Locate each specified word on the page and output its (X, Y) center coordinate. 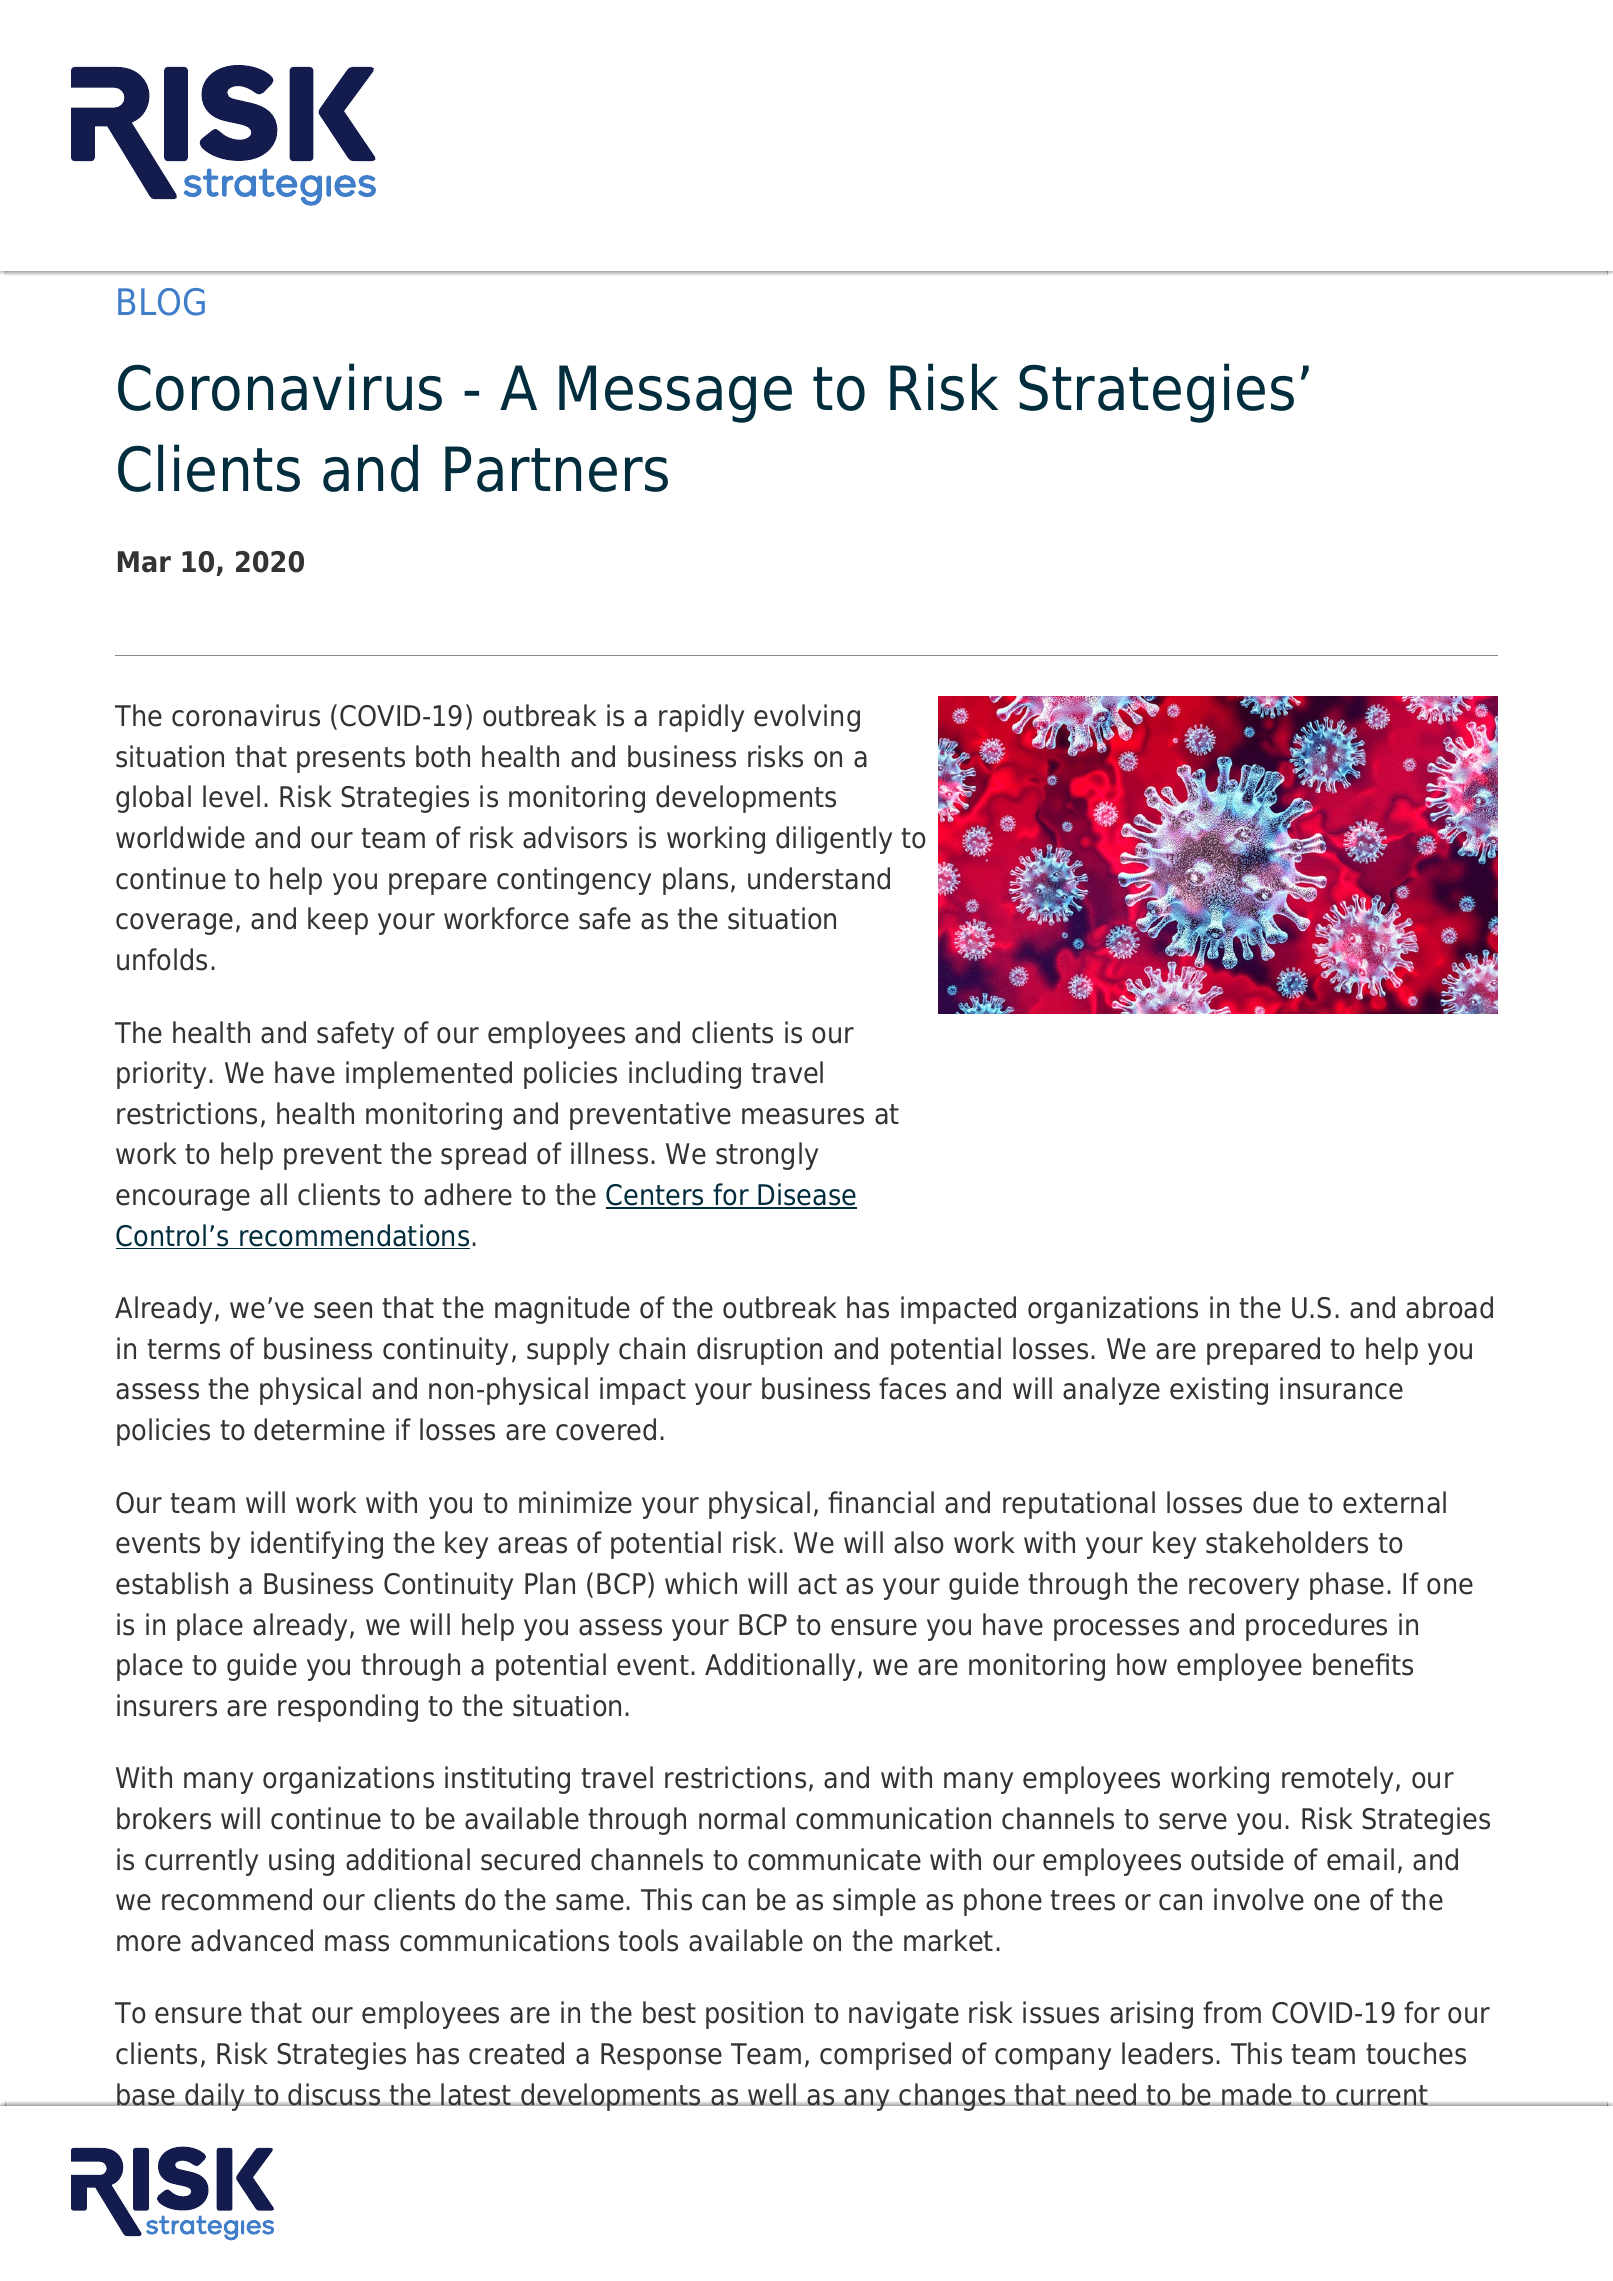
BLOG (161, 302)
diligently (834, 840)
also (919, 1542)
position (754, 2015)
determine (319, 1429)
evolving (807, 718)
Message (675, 394)
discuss (335, 2094)
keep (338, 921)
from (1232, 2012)
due (1276, 1502)
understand (819, 878)
